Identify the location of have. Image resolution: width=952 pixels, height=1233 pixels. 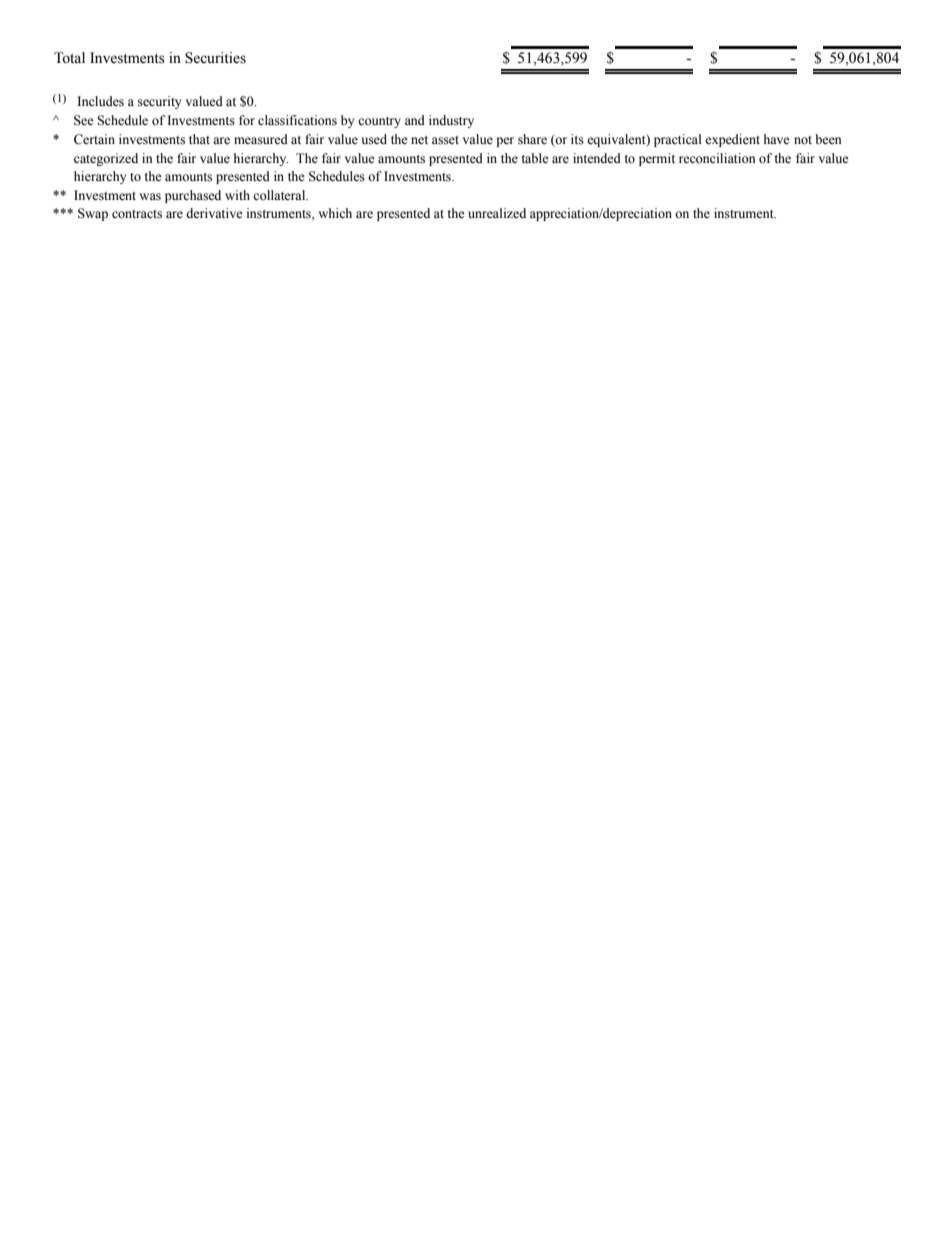
(777, 139).
